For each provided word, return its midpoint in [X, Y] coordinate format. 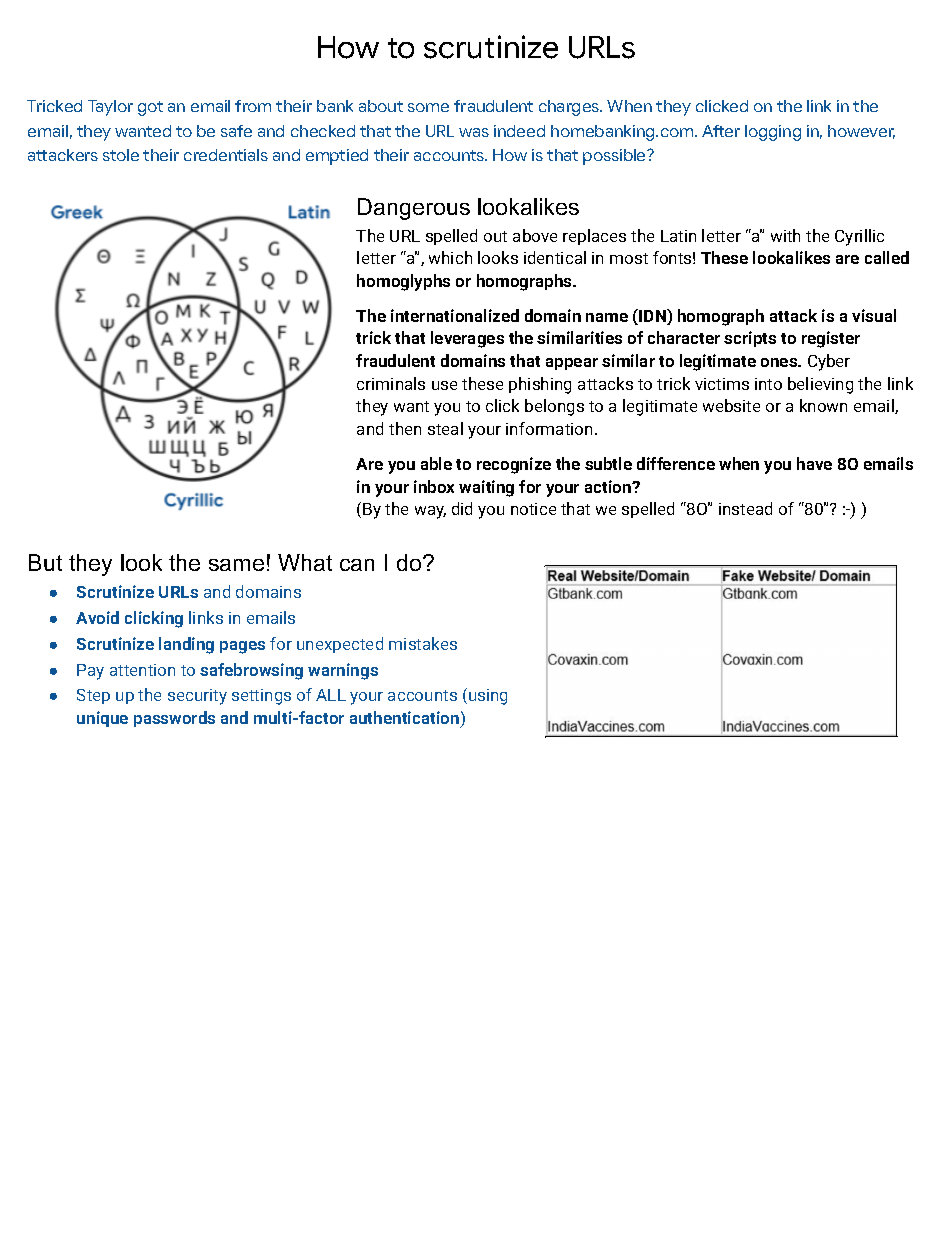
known [823, 405]
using [488, 697]
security [197, 697]
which [450, 257]
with [785, 235]
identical [555, 257]
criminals [391, 383]
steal [445, 428]
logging [773, 133]
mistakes [423, 643]
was [474, 132]
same [236, 565]
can [357, 565]
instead [745, 508]
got [150, 108]
